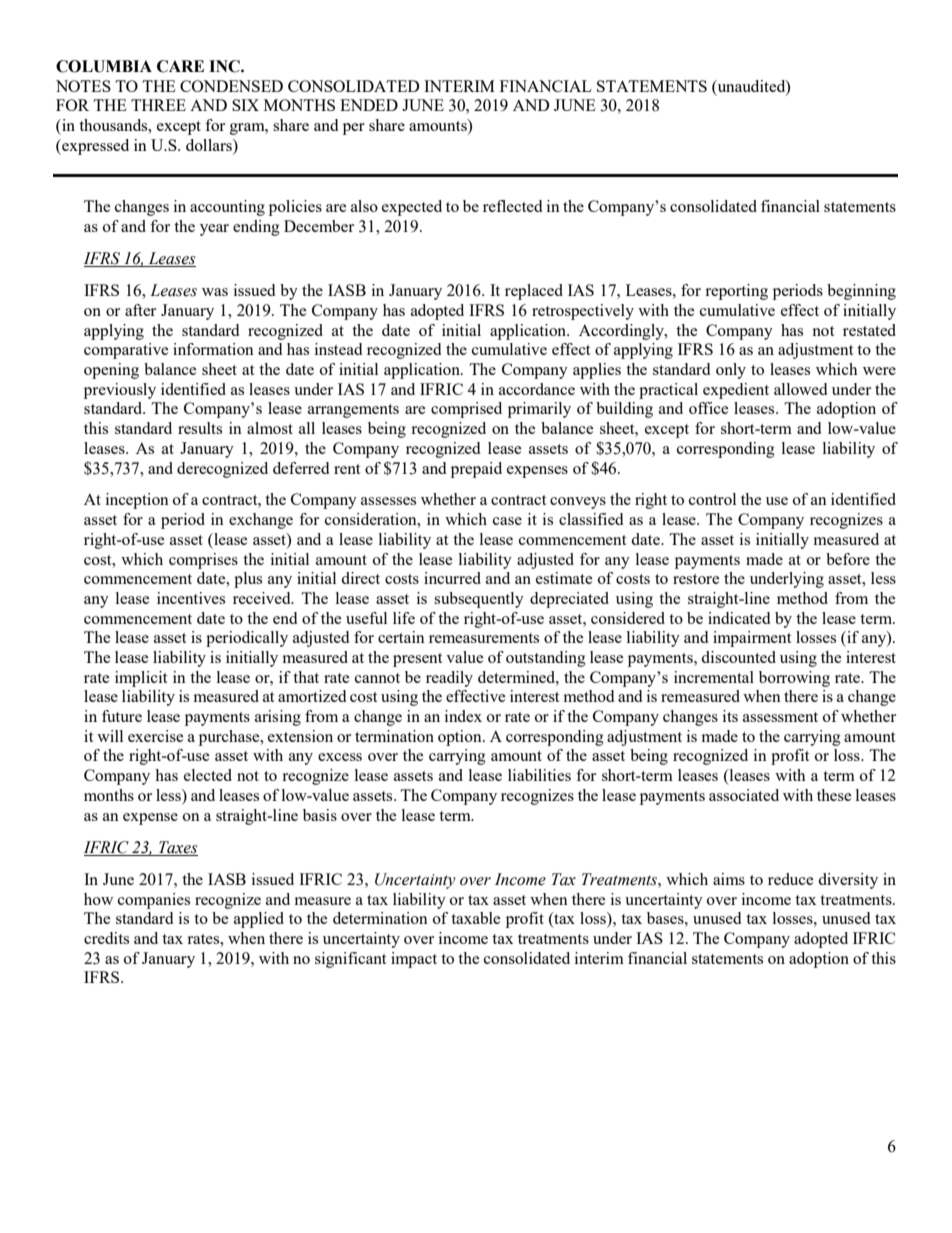 This screenshot has height=1233, width=952. I want to click on liabilities, so click(539, 775).
